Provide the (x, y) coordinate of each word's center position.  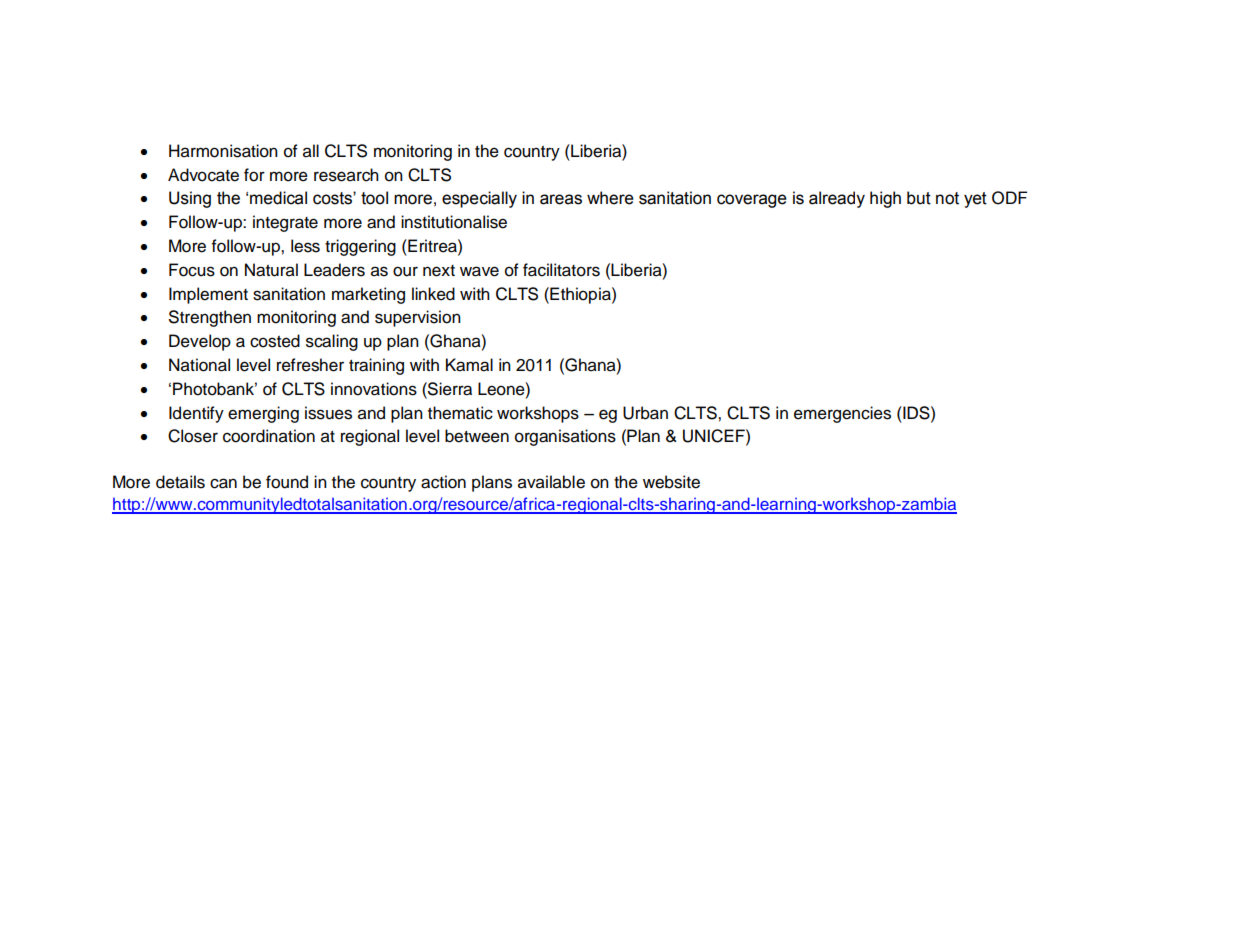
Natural (271, 270)
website (671, 482)
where (610, 198)
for (254, 175)
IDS (916, 413)
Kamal (469, 365)
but (919, 198)
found (287, 482)
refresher (310, 365)
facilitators (561, 270)
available (551, 482)
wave (479, 271)
